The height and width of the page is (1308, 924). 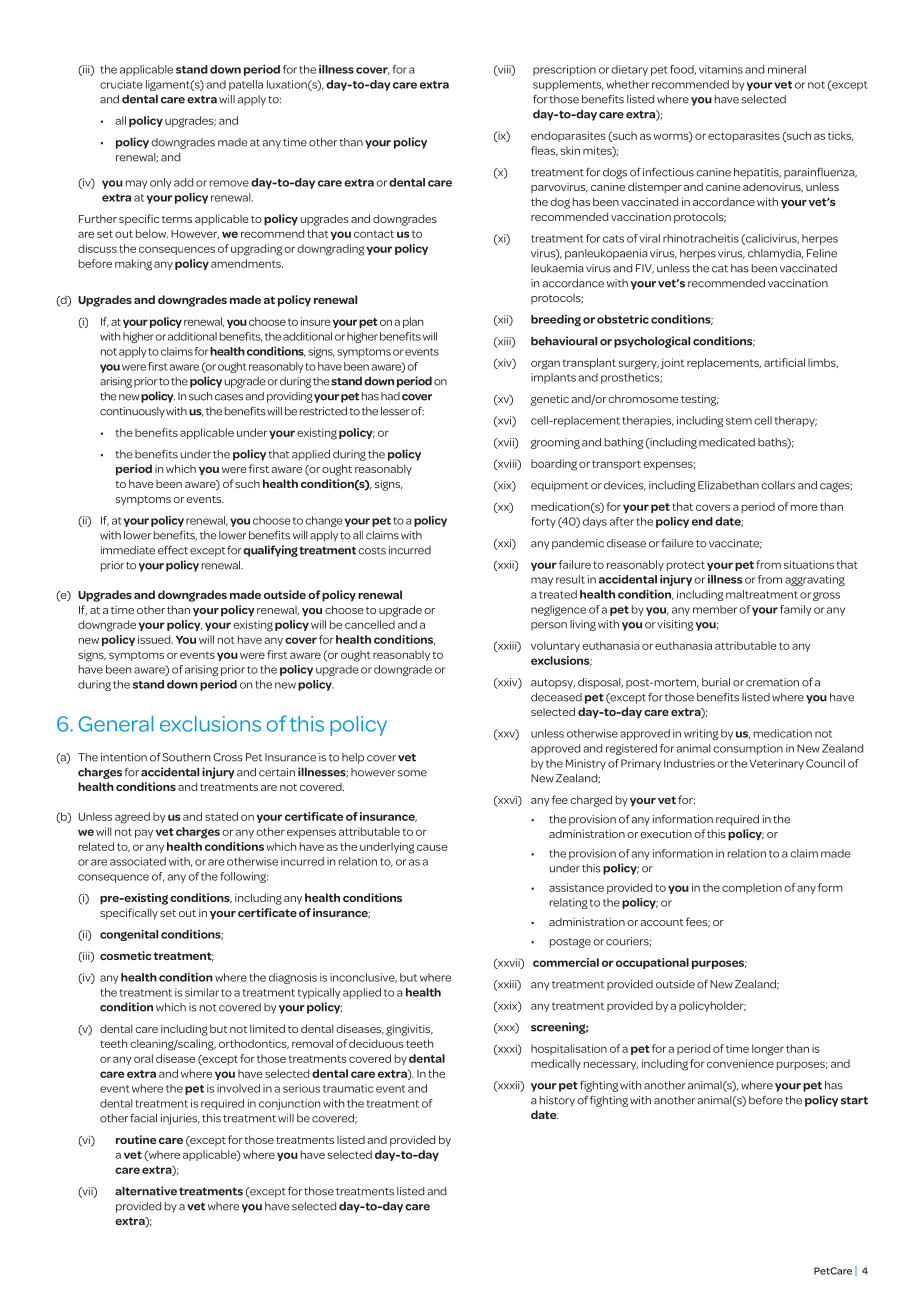 I want to click on history, so click(x=557, y=1101).
